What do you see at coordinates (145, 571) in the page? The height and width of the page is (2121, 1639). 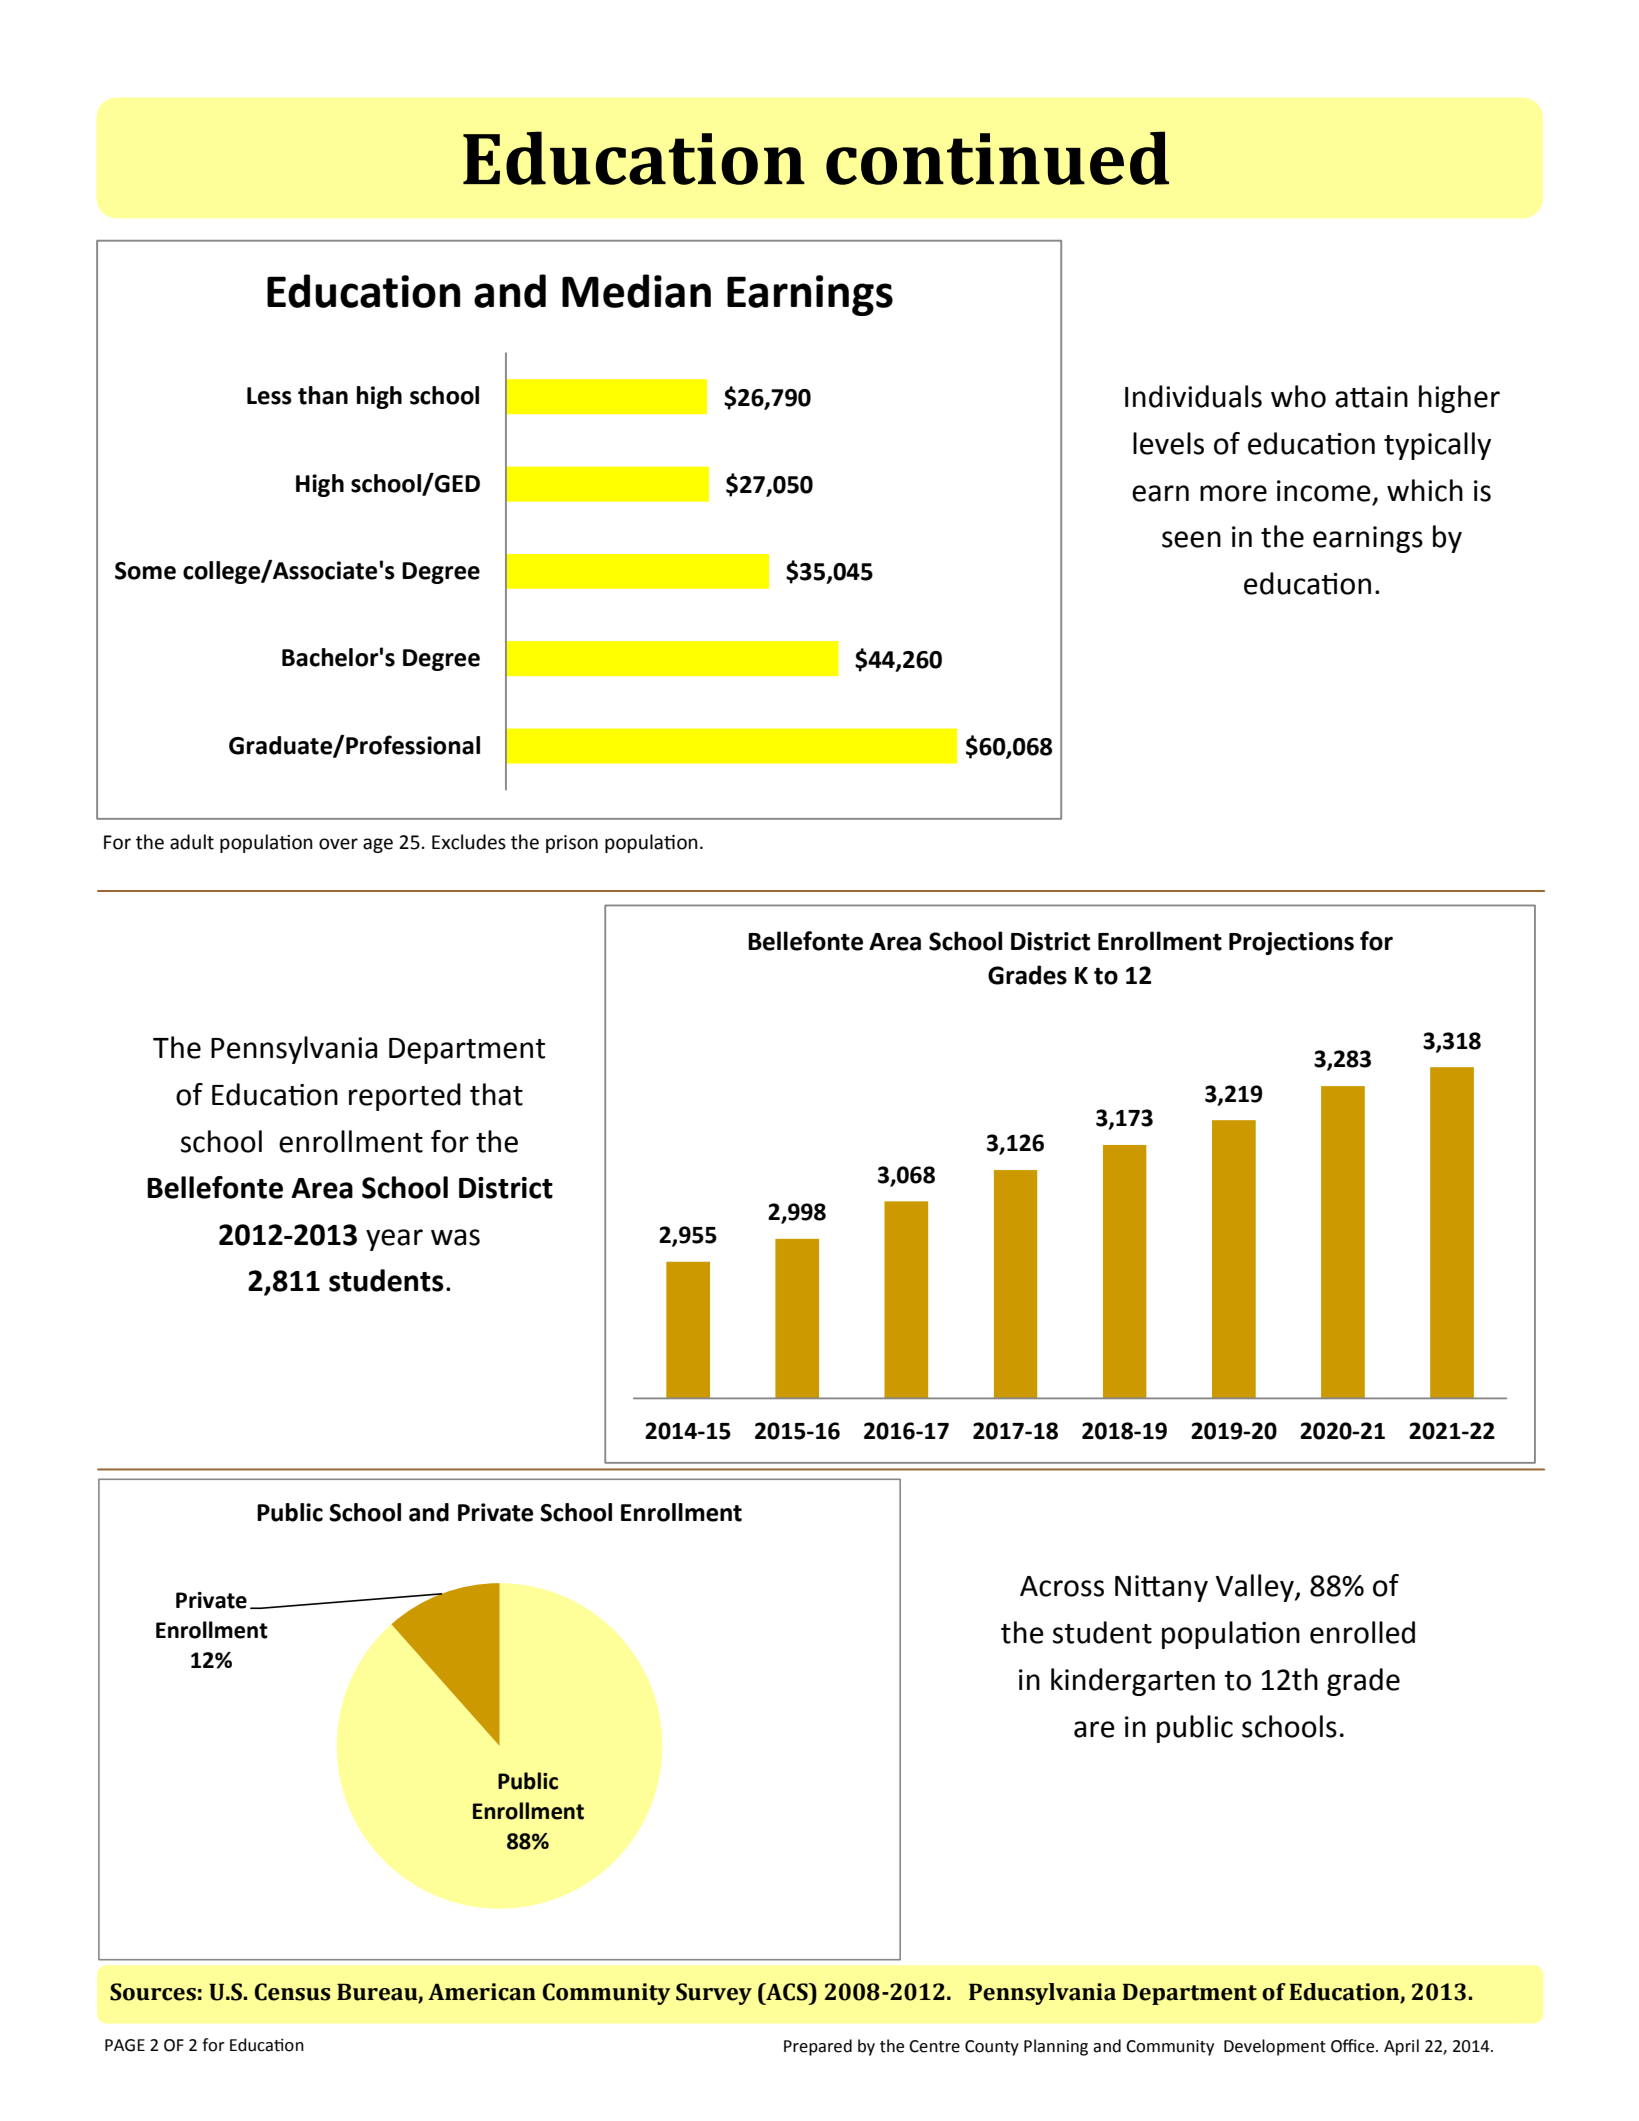 I see `Some` at bounding box center [145, 571].
